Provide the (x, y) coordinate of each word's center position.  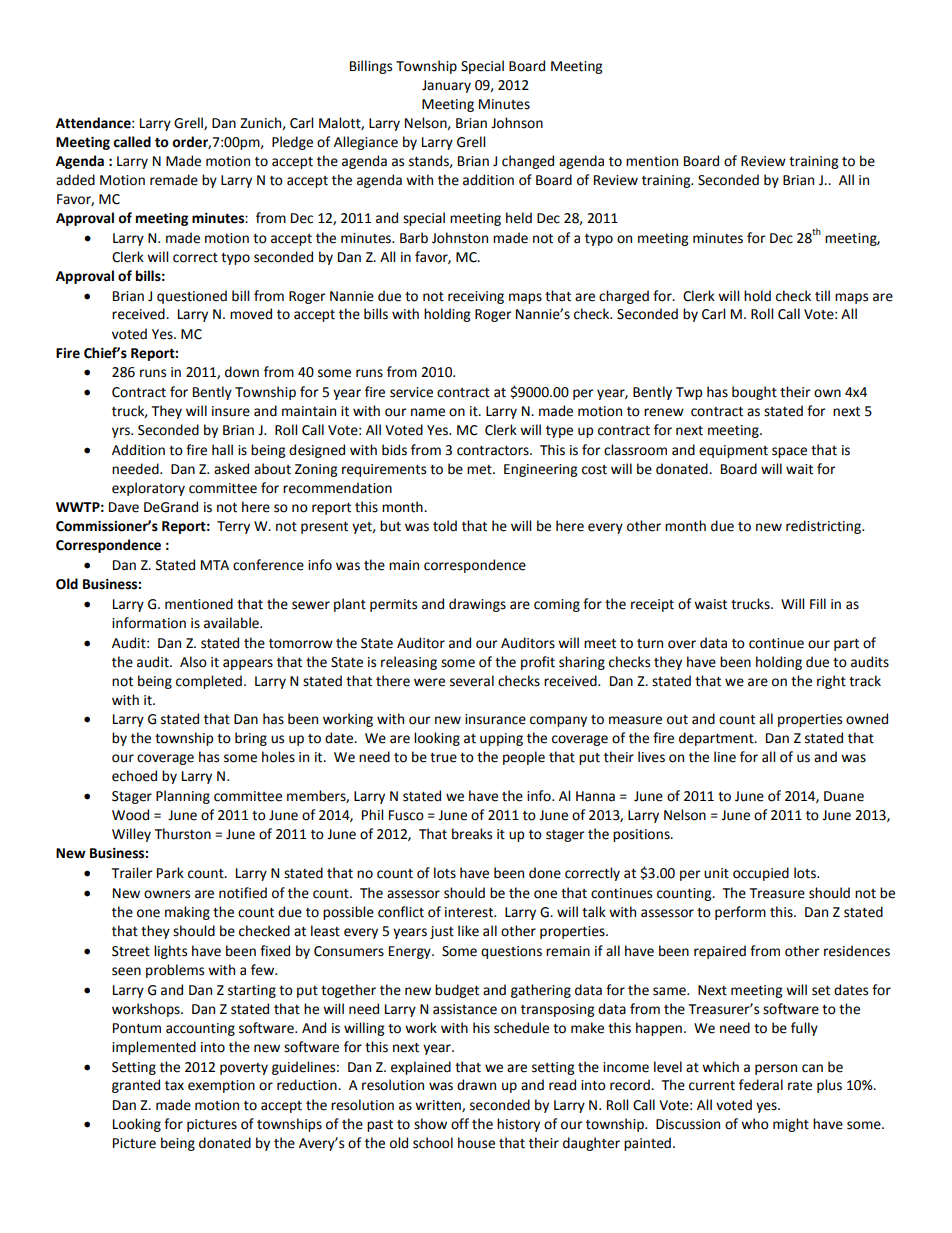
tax (174, 1086)
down (242, 372)
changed (528, 162)
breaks (472, 834)
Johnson (517, 123)
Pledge (292, 143)
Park (170, 873)
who (755, 1124)
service (411, 392)
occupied (761, 874)
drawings (477, 605)
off (460, 1124)
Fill (818, 603)
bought (754, 393)
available (232, 623)
